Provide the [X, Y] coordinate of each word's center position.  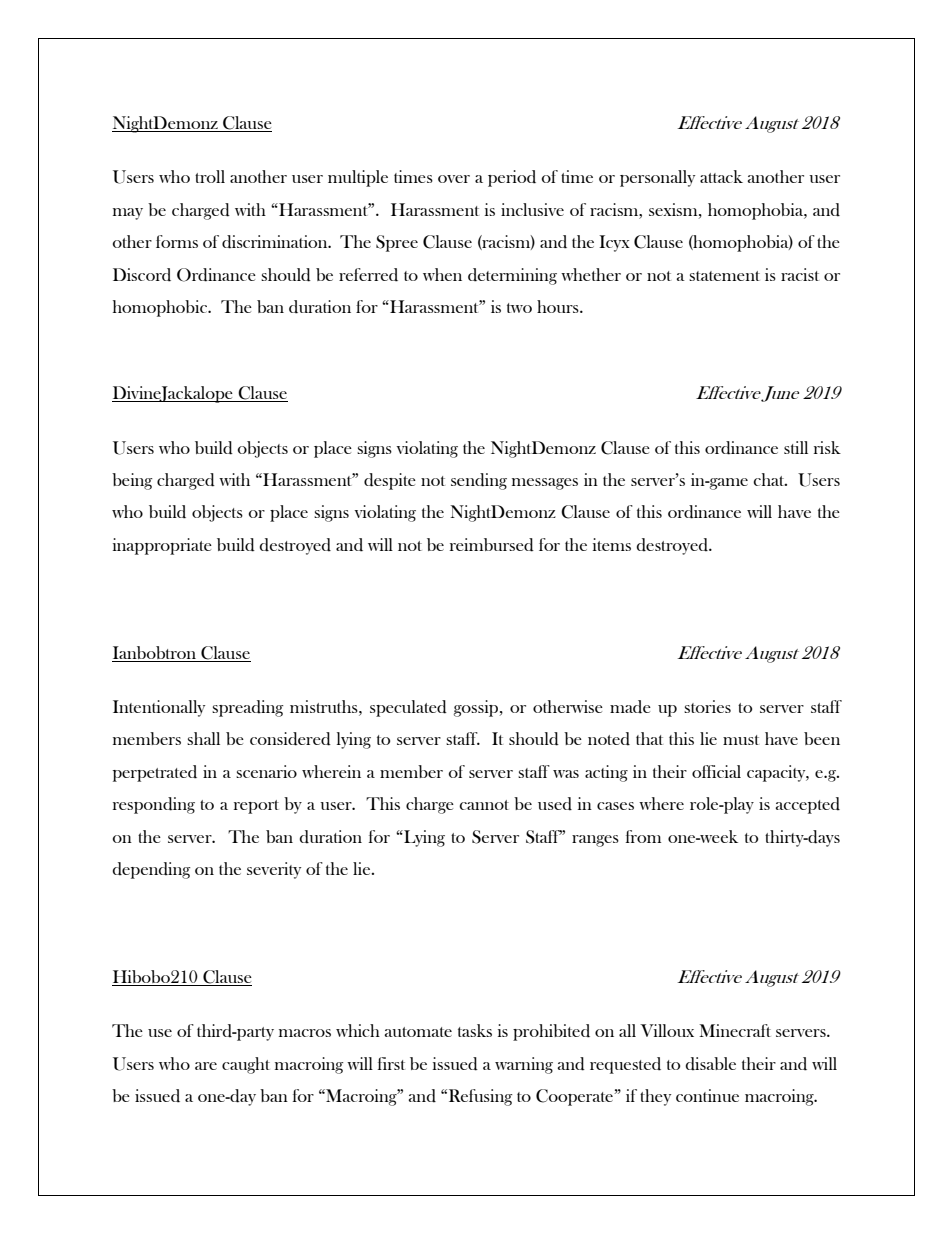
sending [479, 481]
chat [770, 479]
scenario [266, 771]
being [132, 481]
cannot [484, 805]
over [454, 179]
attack [721, 176]
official [716, 771]
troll [210, 176]
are [206, 1066]
